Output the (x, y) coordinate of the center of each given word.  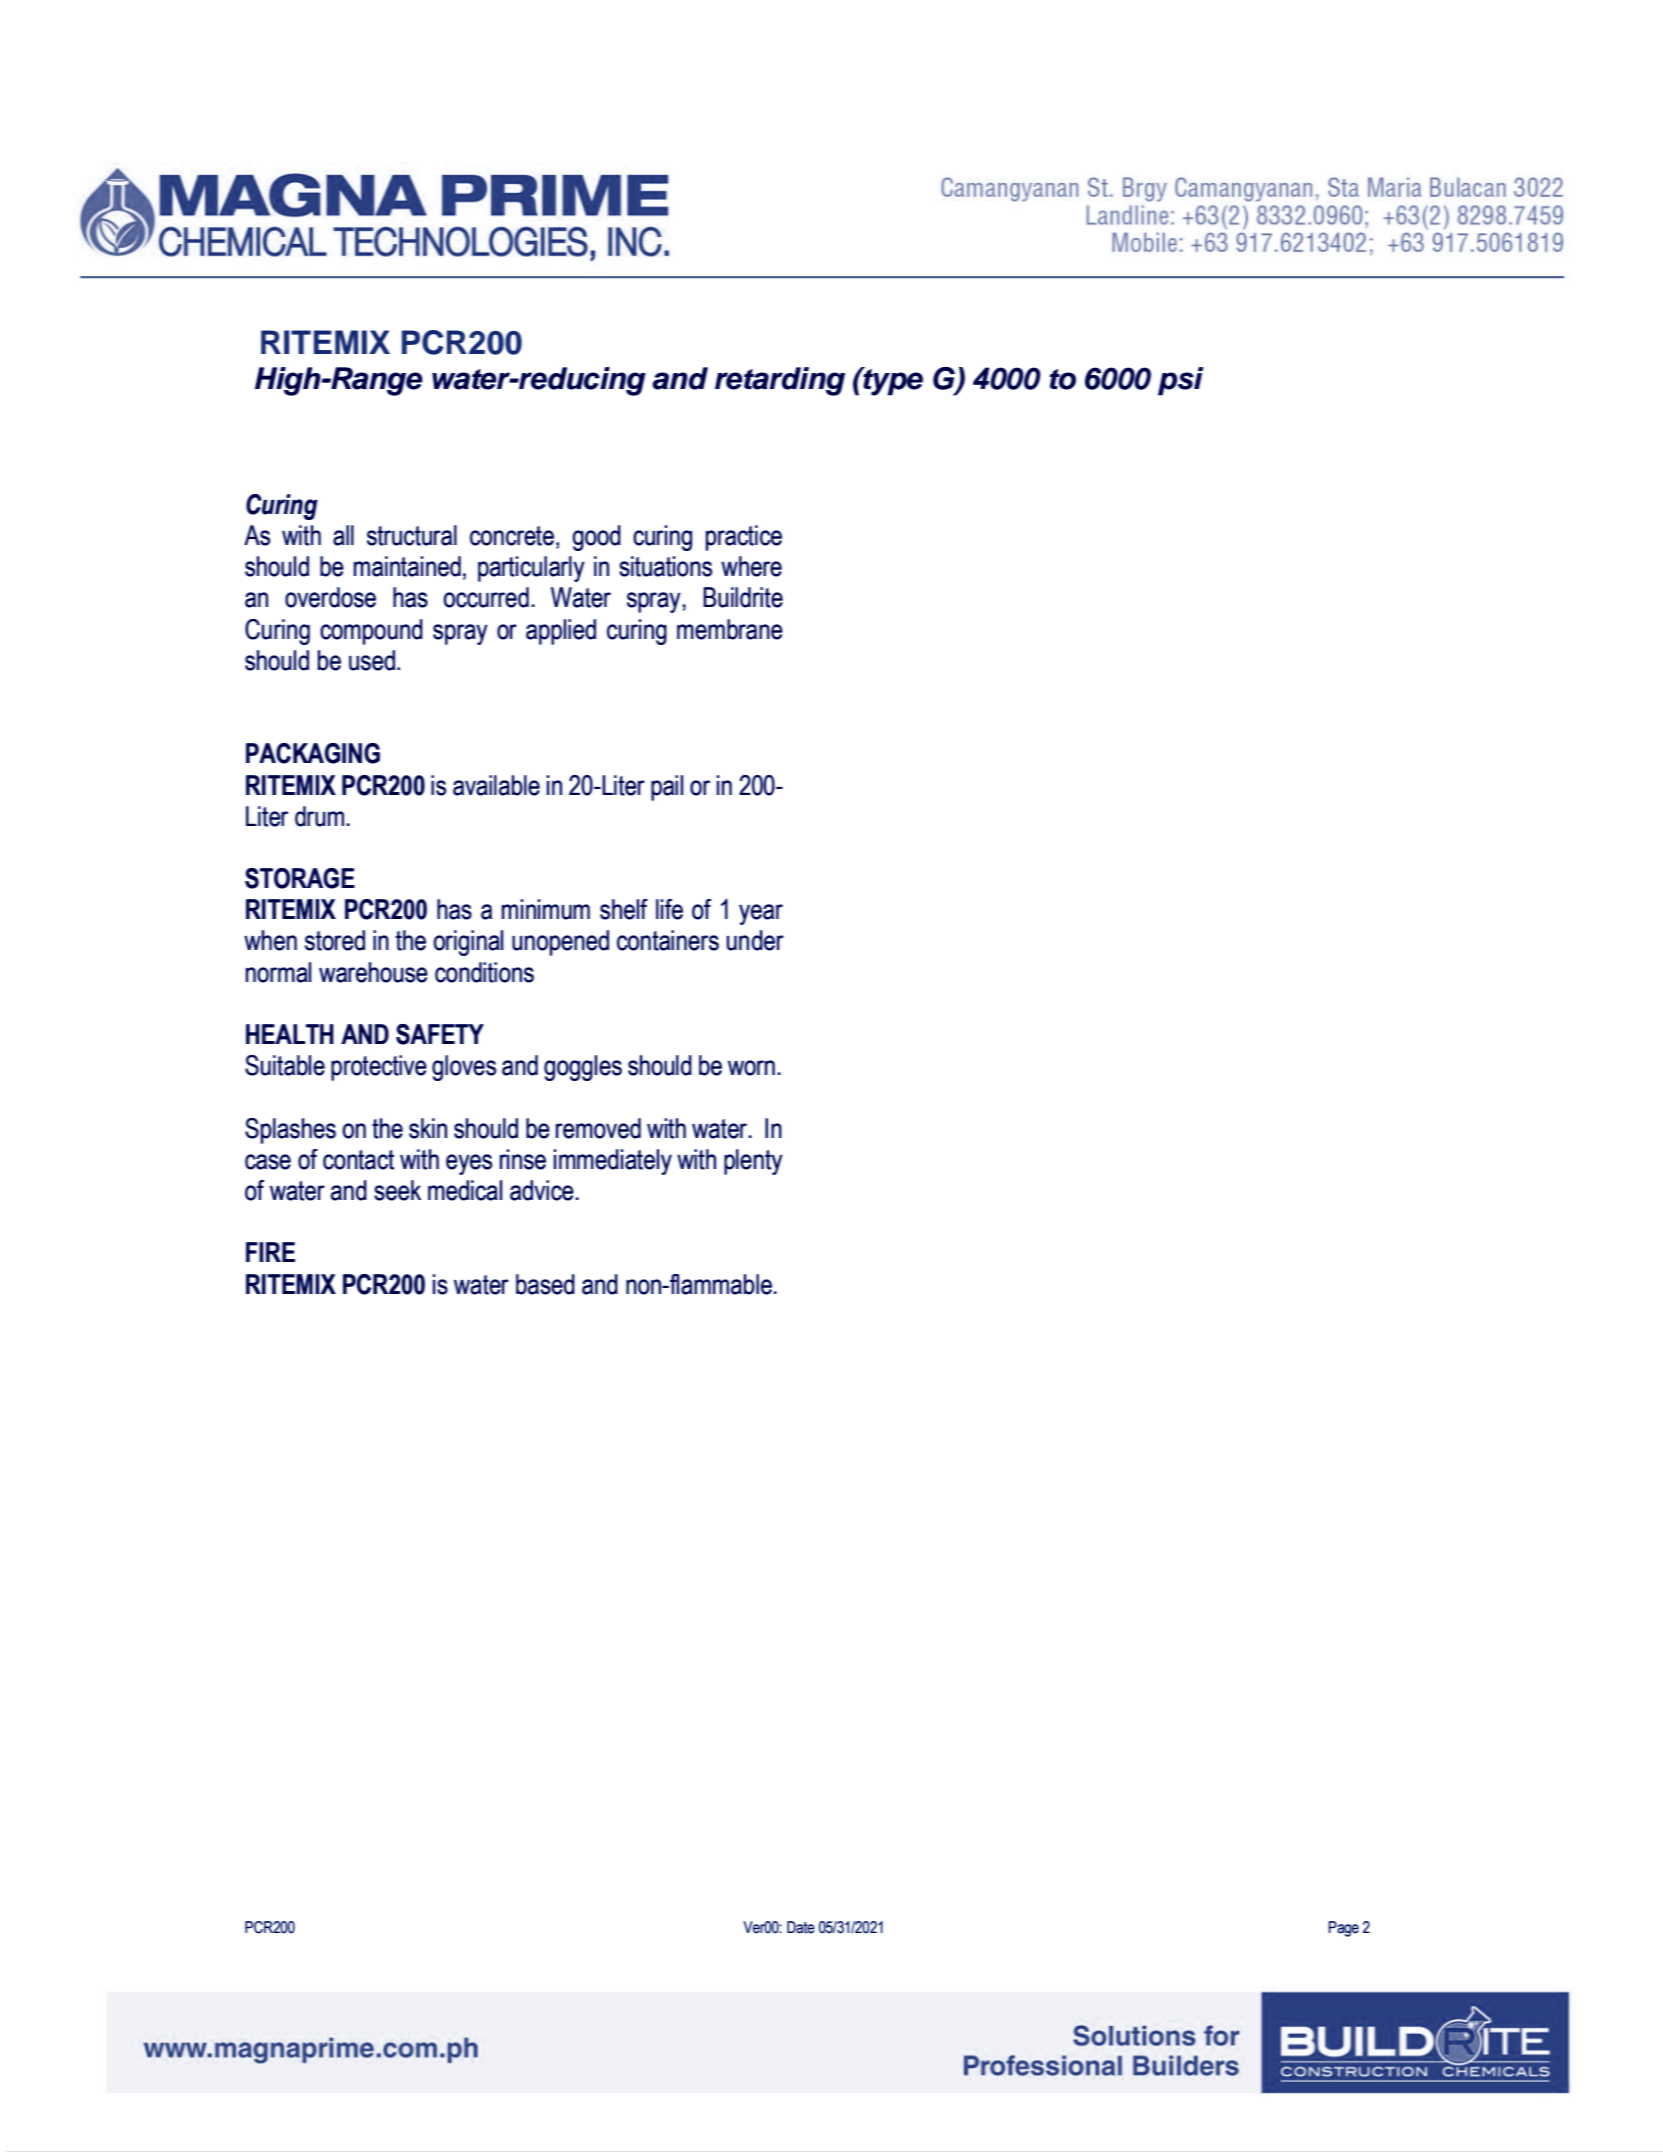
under (755, 940)
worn (751, 1068)
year (761, 914)
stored (335, 940)
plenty (753, 1162)
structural (412, 535)
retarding (780, 381)
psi (1180, 381)
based (545, 1284)
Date (801, 1927)
